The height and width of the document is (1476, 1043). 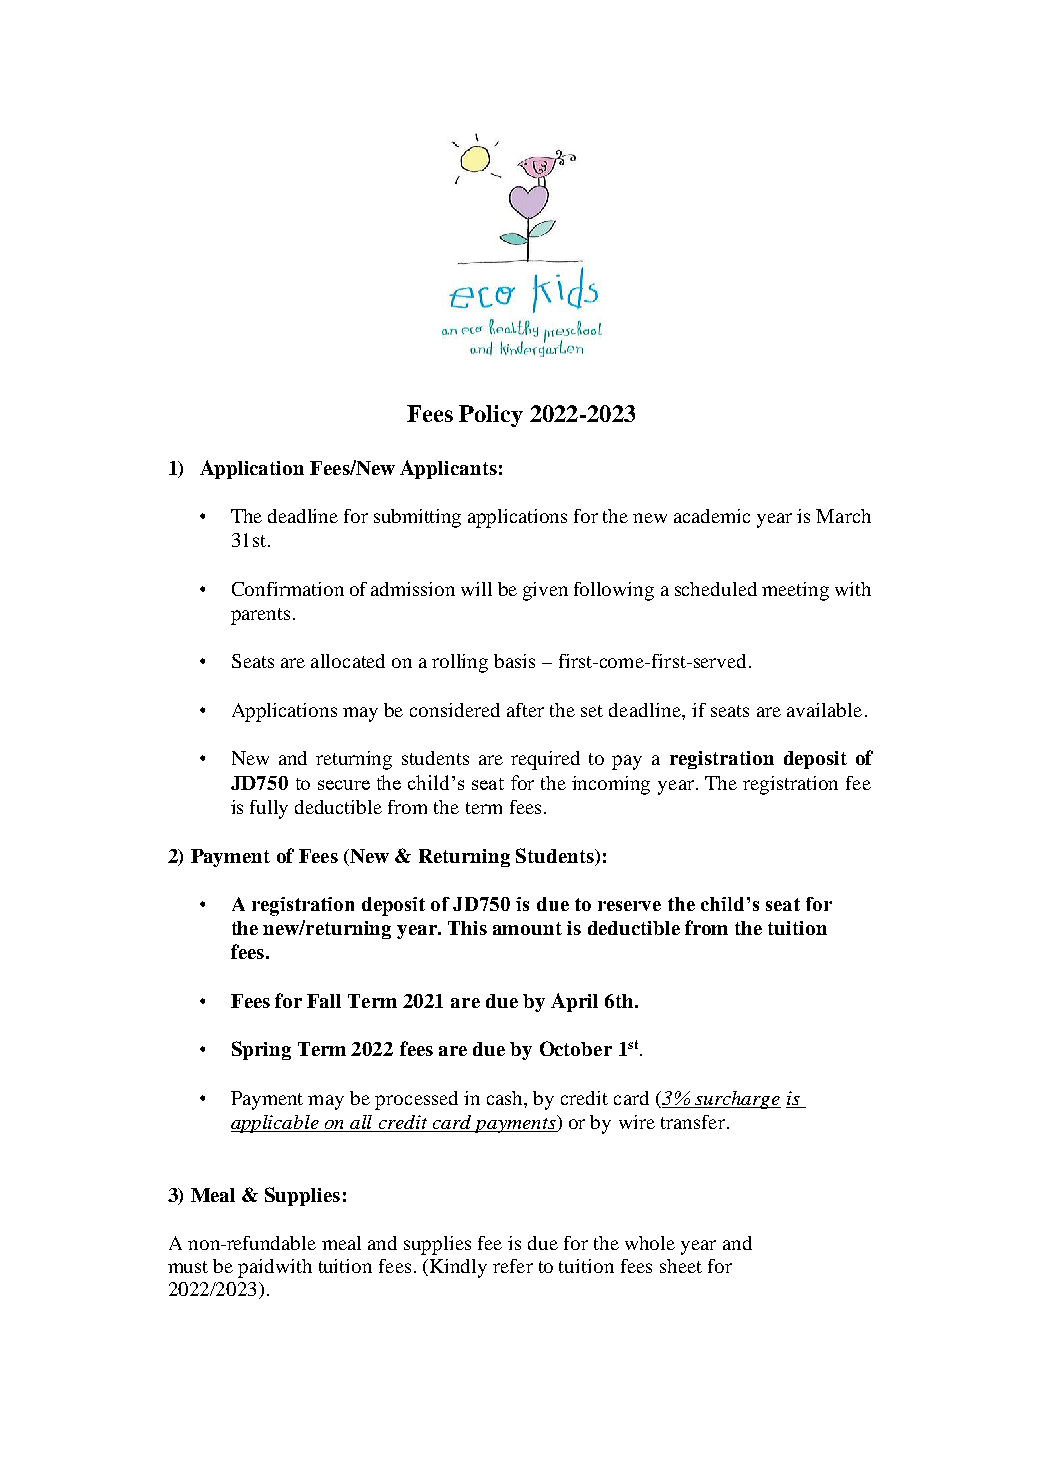 I want to click on April, so click(x=574, y=1002).
